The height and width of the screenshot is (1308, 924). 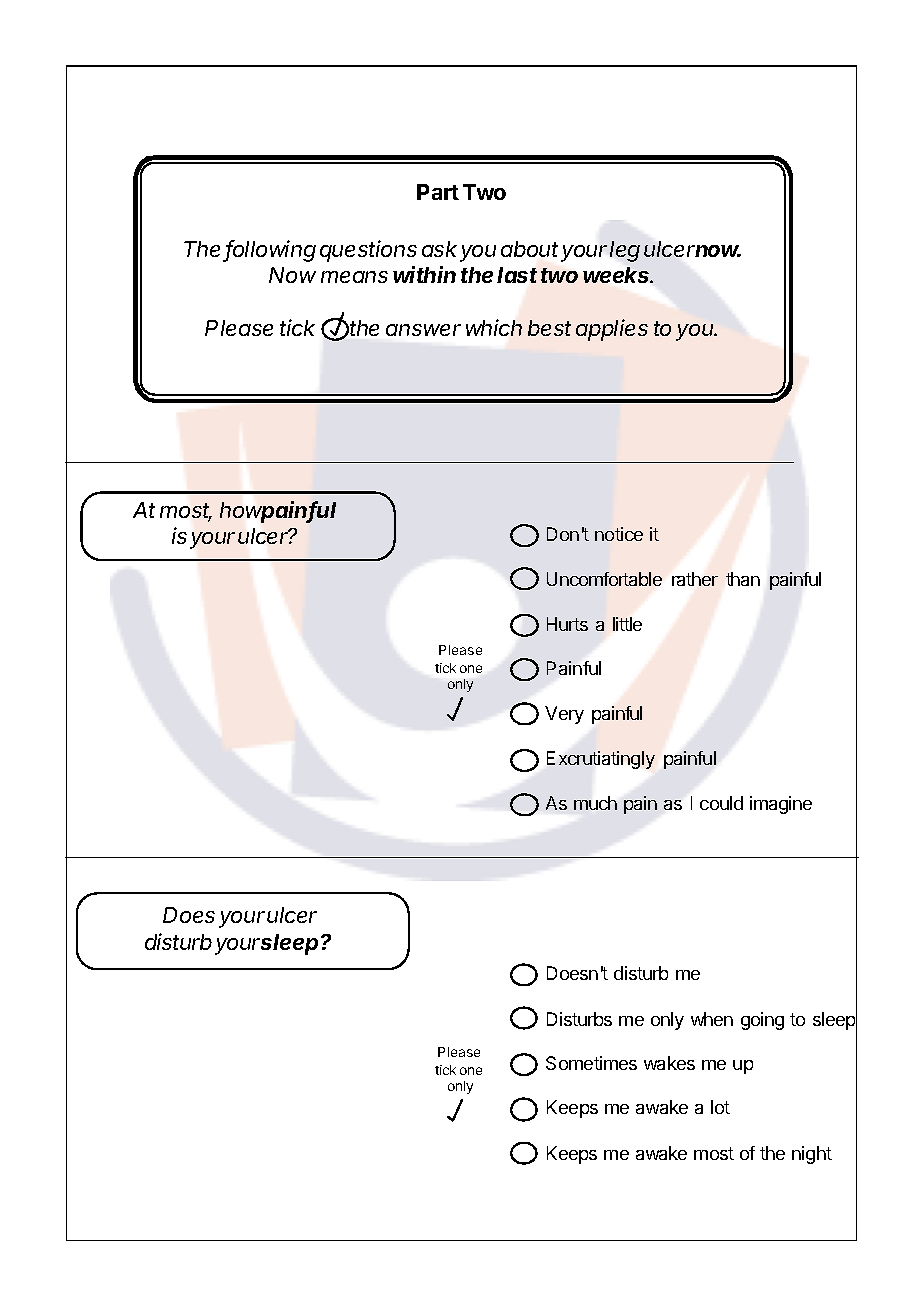 I want to click on Very, so click(x=564, y=715).
